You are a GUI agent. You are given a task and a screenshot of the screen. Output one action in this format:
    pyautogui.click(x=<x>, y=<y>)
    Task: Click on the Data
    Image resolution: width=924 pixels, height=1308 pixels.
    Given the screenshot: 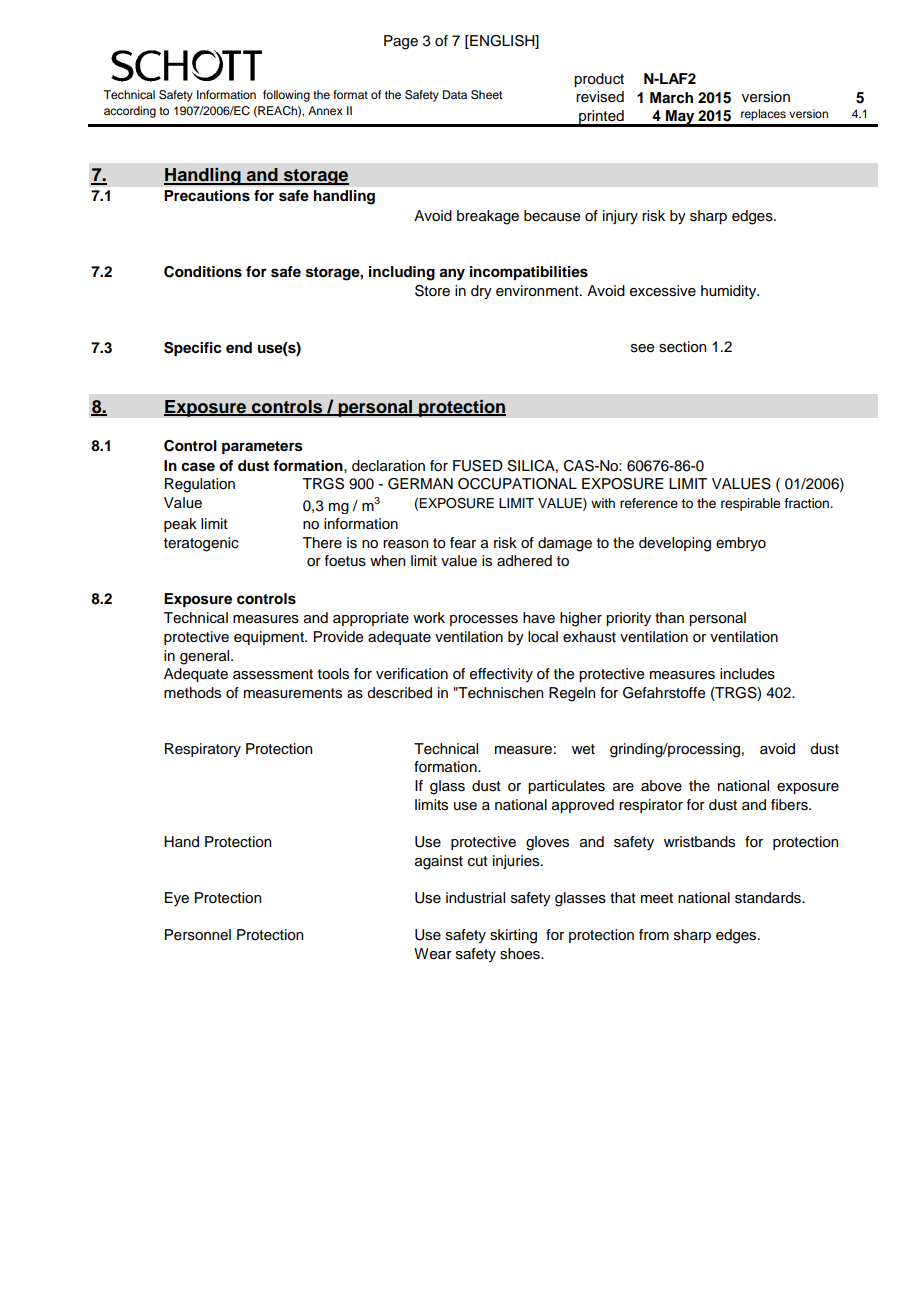 What is the action you would take?
    pyautogui.click(x=455, y=94)
